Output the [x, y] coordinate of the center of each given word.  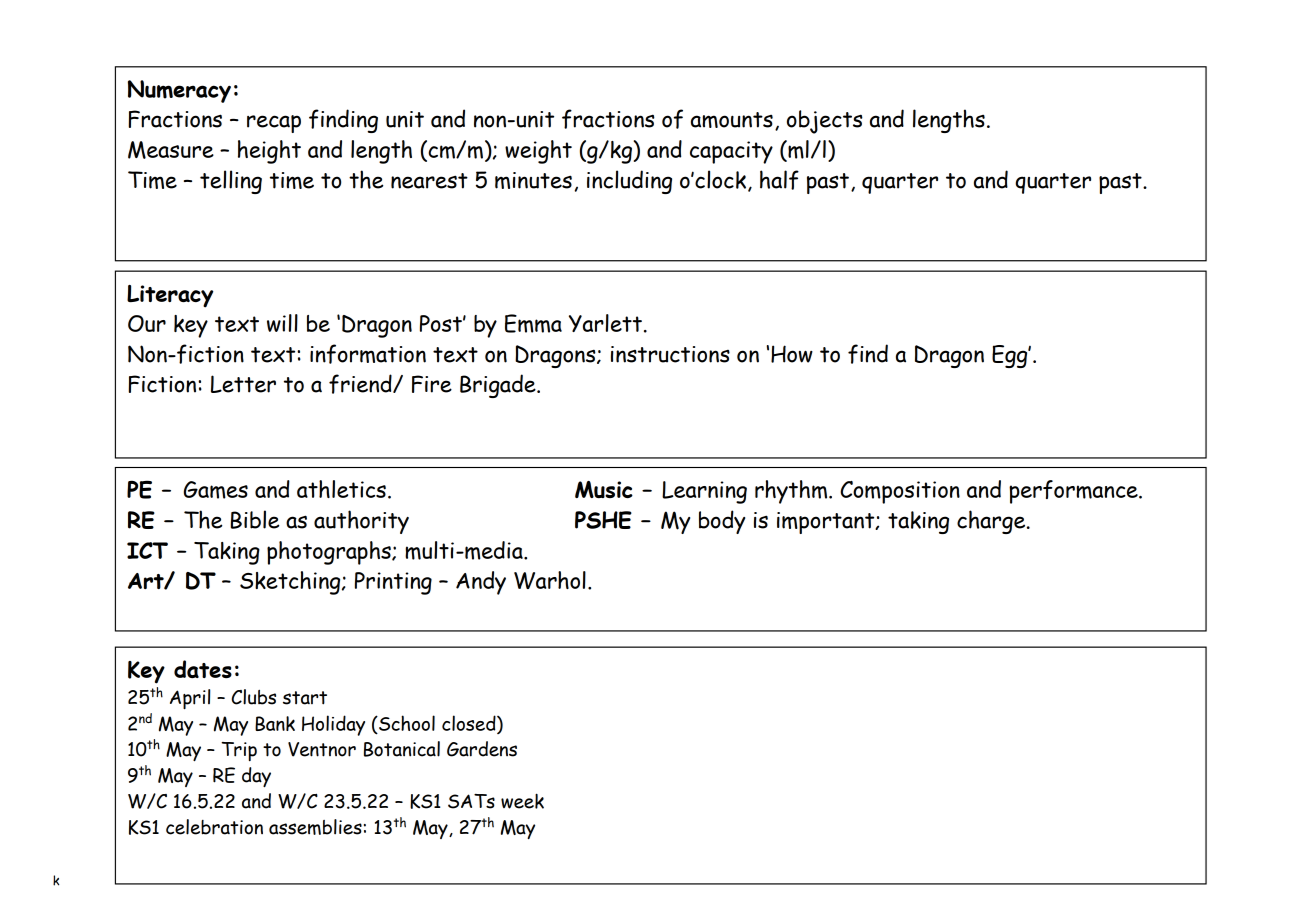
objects [825, 122]
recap [274, 124]
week [522, 801]
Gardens [482, 749]
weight [538, 152]
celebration [214, 827]
